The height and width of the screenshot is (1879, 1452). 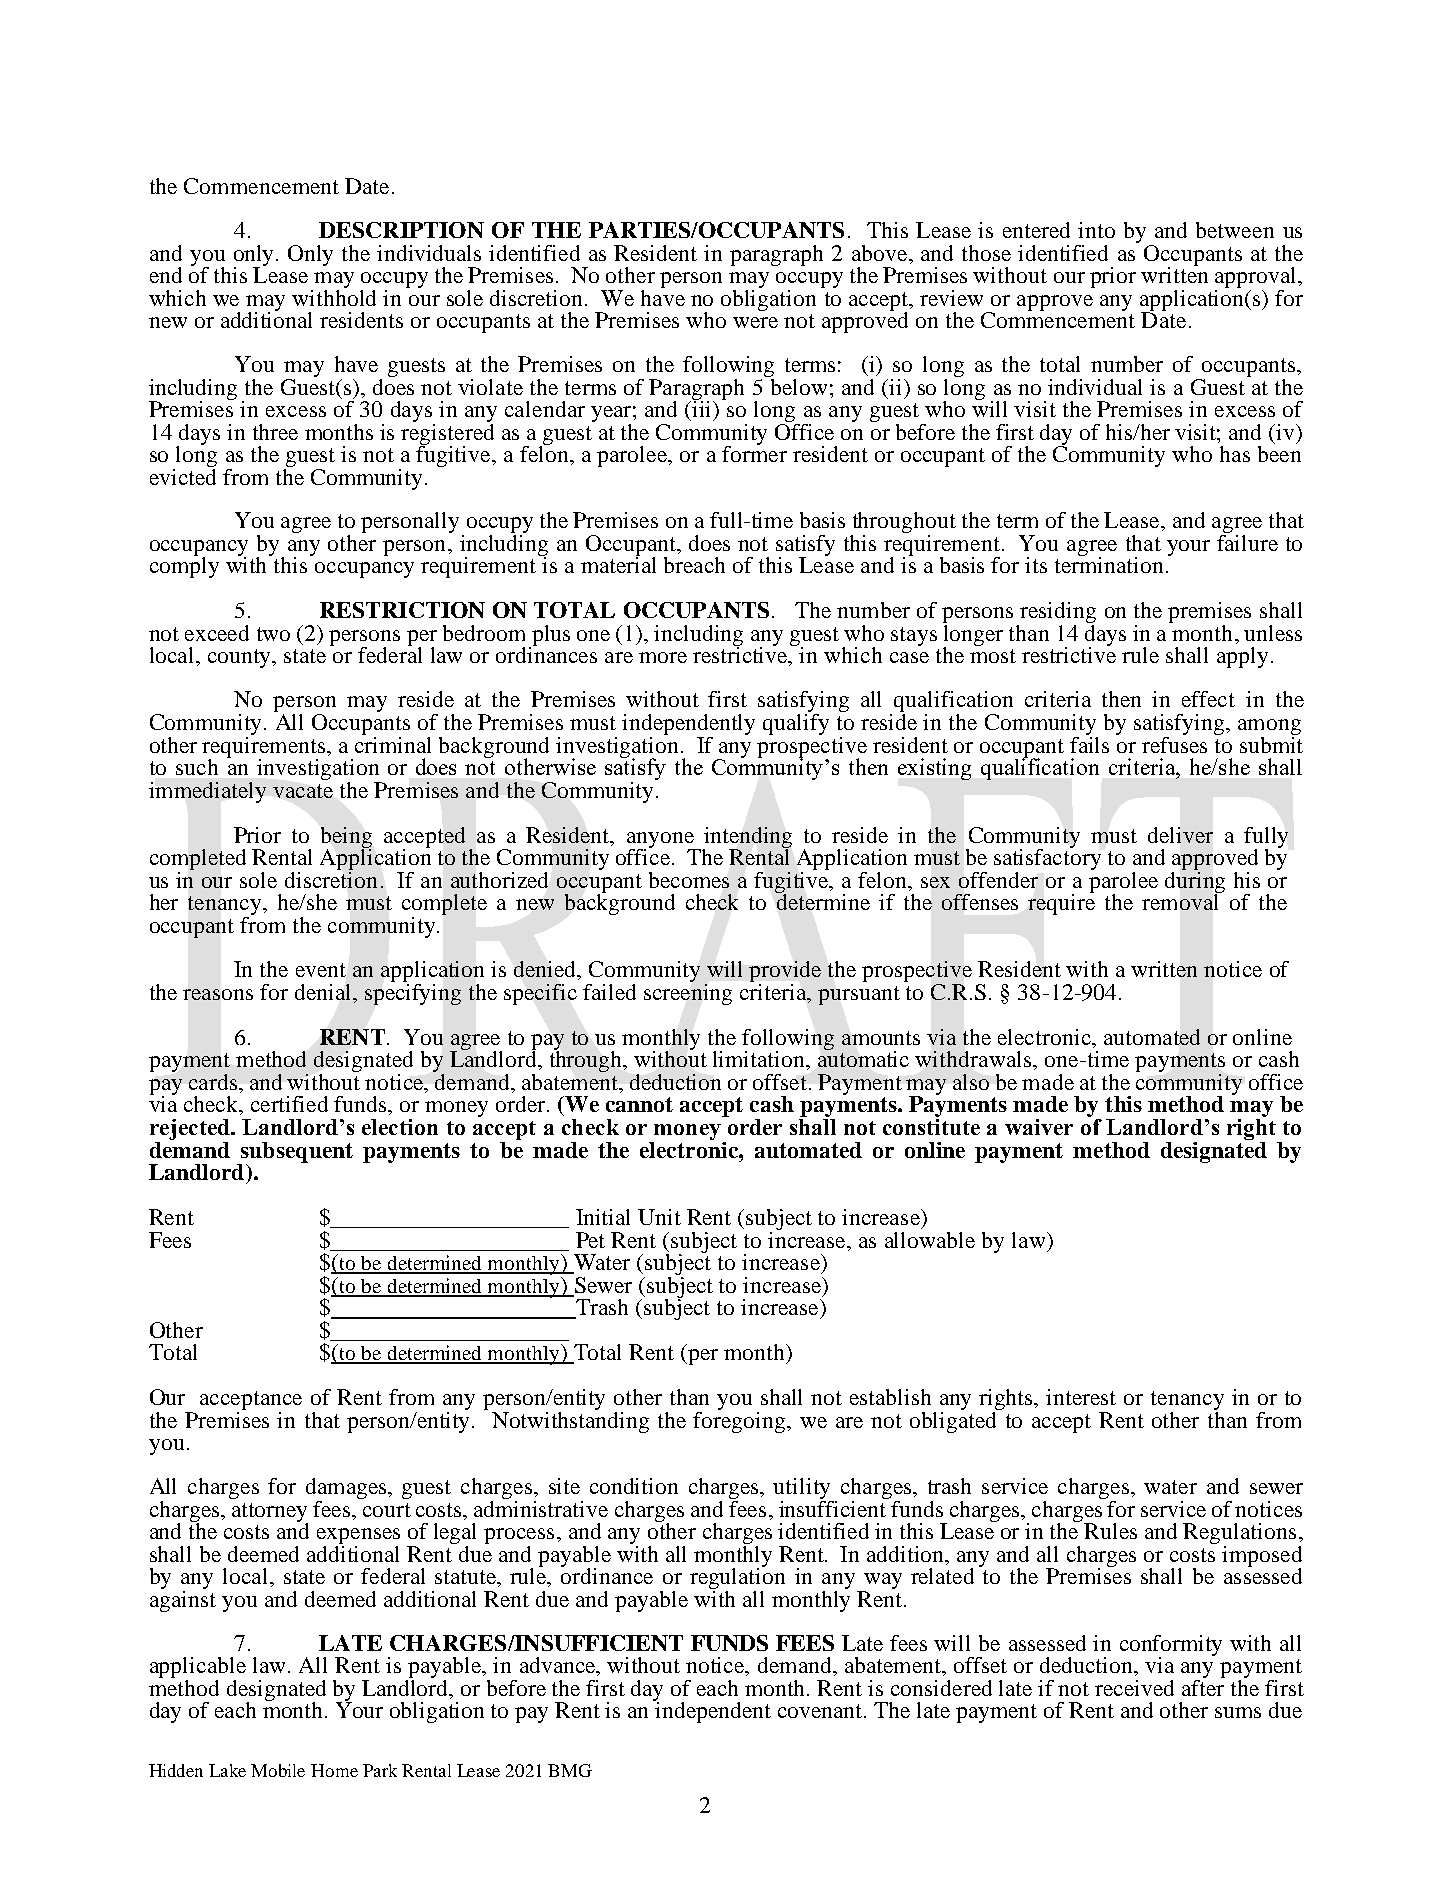 What do you see at coordinates (401, 230) in the screenshot?
I see `DESCRIPTION` at bounding box center [401, 230].
